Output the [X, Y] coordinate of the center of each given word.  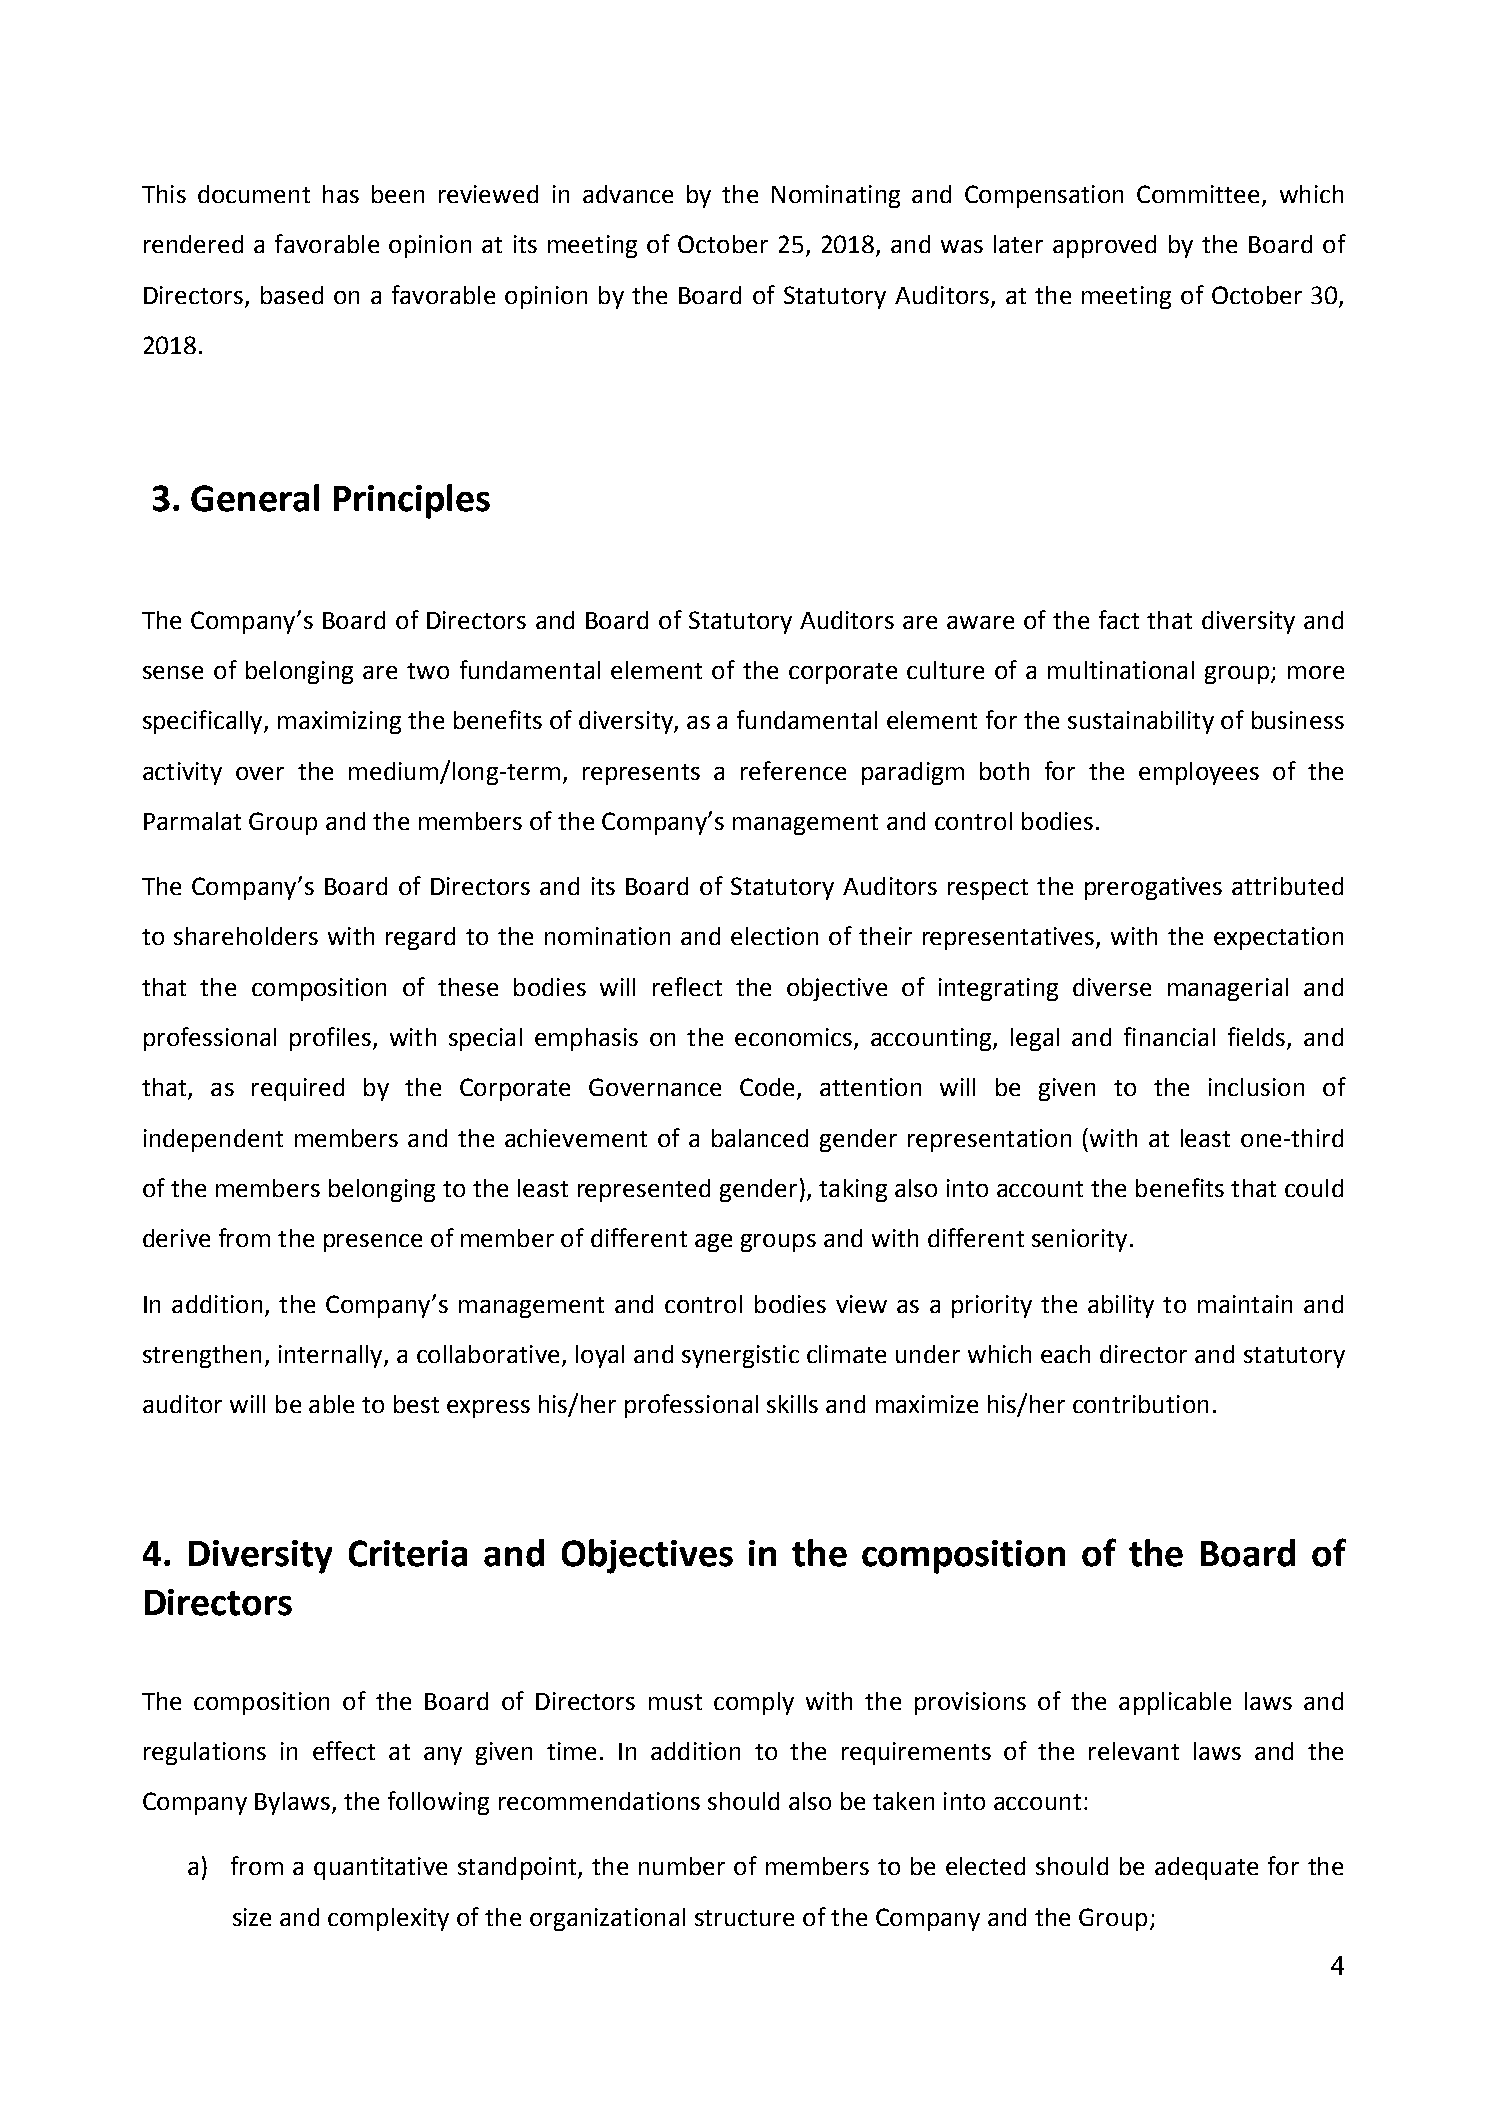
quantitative [380, 1868]
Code [767, 1087]
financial [1169, 1036]
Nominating [836, 196]
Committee [1198, 194]
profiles [330, 1039]
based [292, 295]
